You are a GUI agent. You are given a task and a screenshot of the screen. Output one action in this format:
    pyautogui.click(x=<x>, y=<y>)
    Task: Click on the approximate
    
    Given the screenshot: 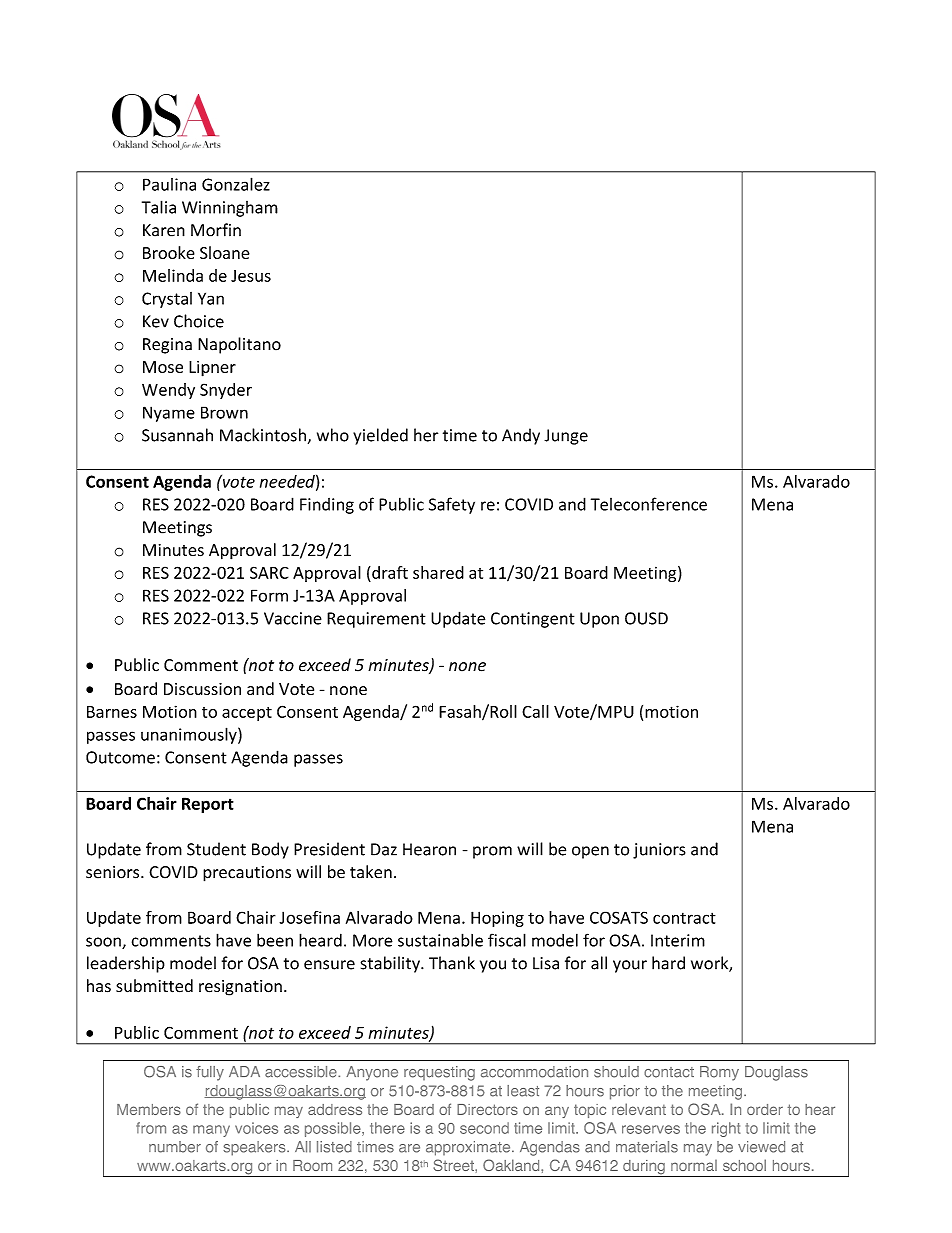 What is the action you would take?
    pyautogui.click(x=469, y=1148)
